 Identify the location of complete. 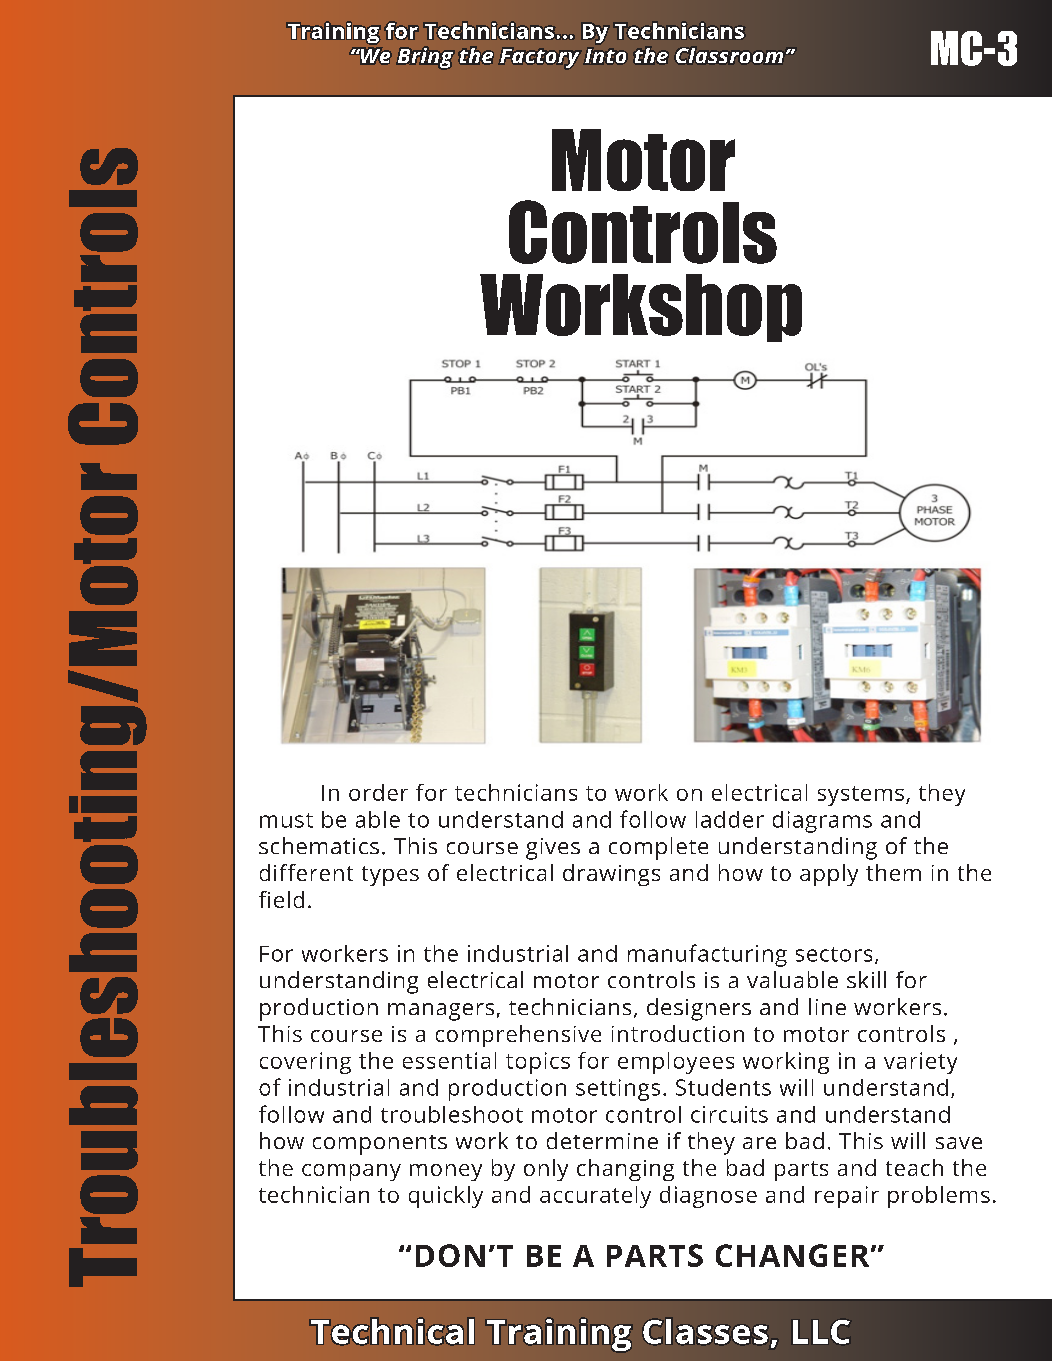
(658, 848).
